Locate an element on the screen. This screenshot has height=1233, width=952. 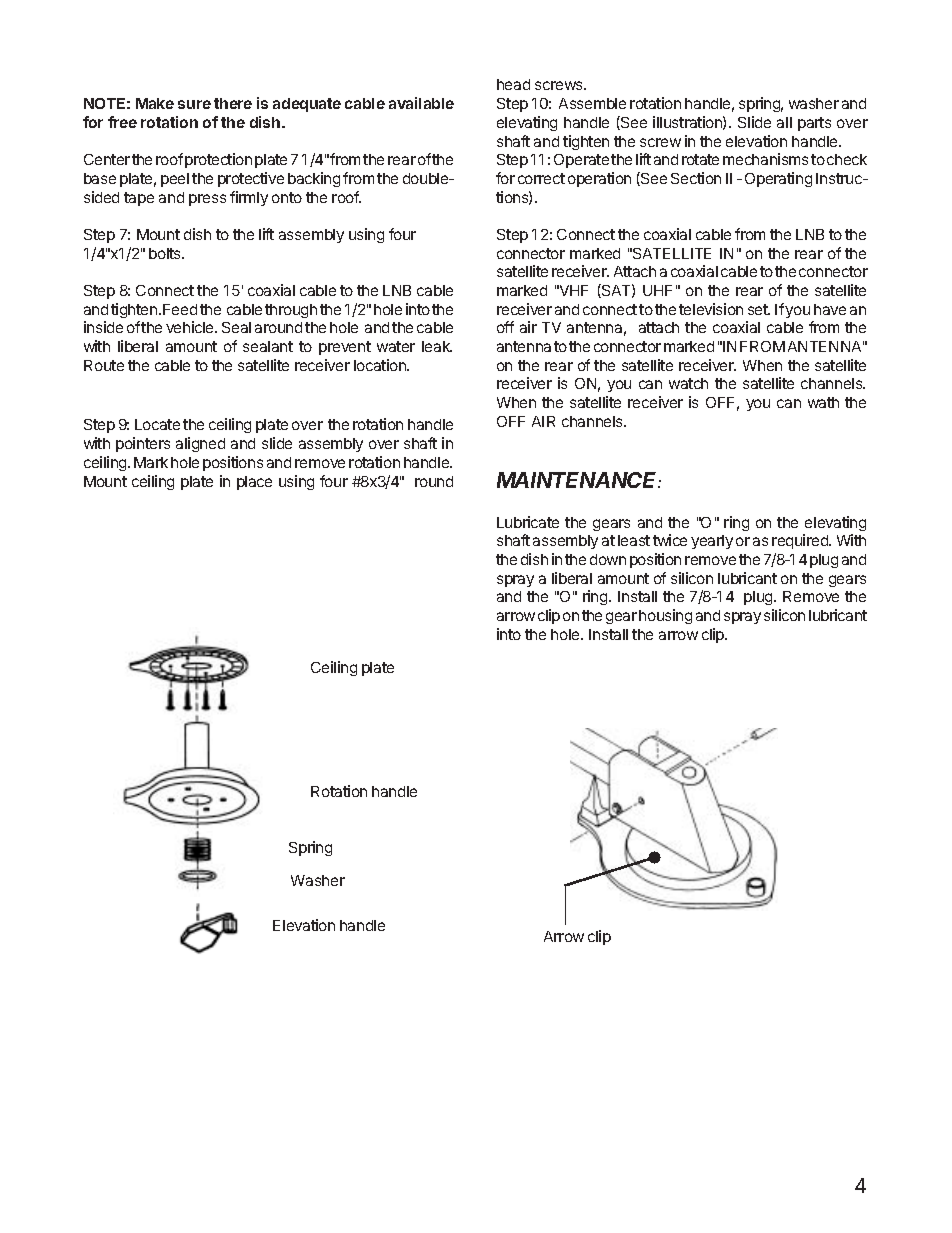
bolts is located at coordinates (166, 253).
